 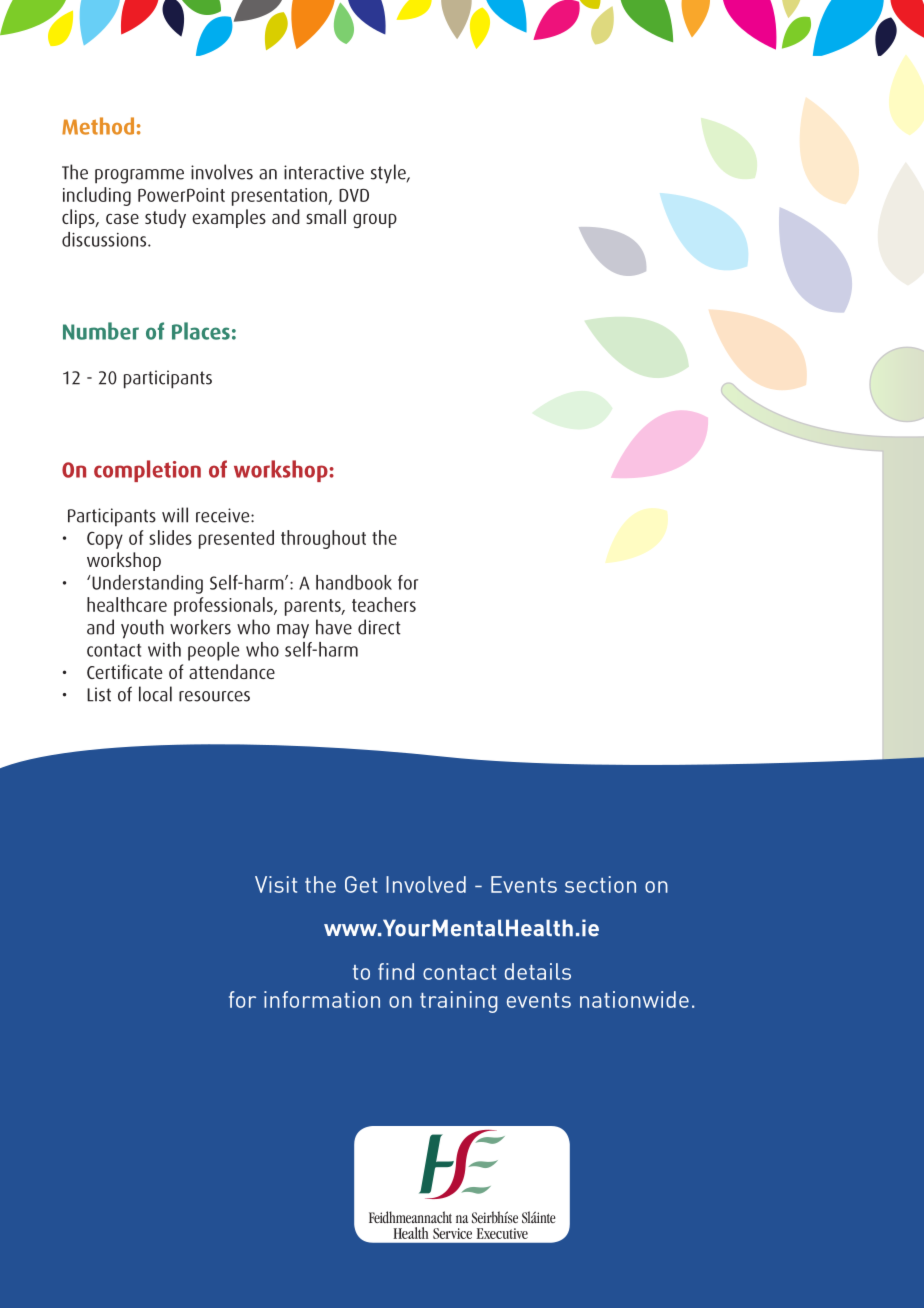 I want to click on teachers, so click(x=384, y=604).
